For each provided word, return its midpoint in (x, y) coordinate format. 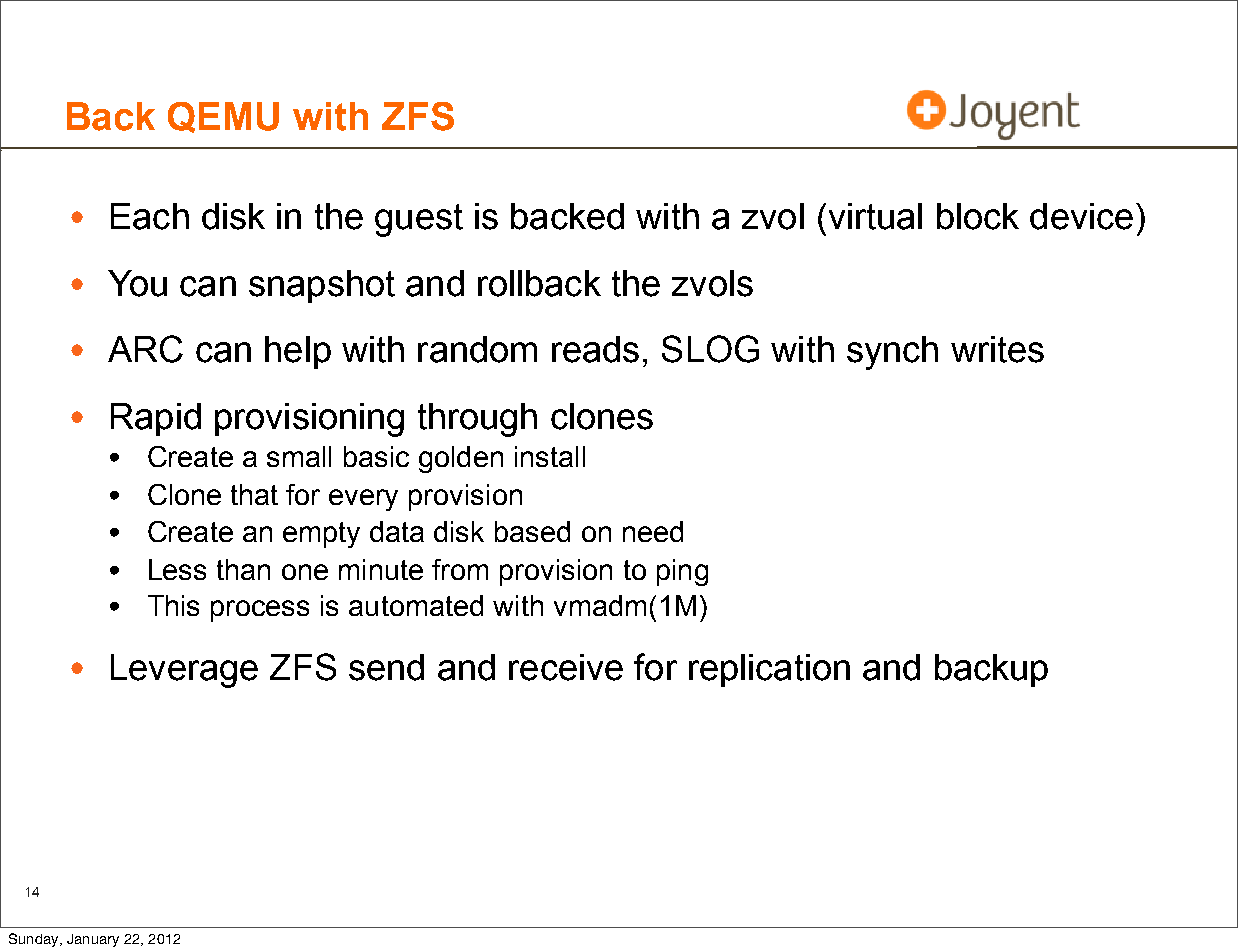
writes (997, 349)
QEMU (223, 117)
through (477, 420)
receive (566, 667)
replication (769, 670)
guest (419, 220)
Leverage (184, 671)
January (93, 940)
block (978, 216)
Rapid (156, 419)
